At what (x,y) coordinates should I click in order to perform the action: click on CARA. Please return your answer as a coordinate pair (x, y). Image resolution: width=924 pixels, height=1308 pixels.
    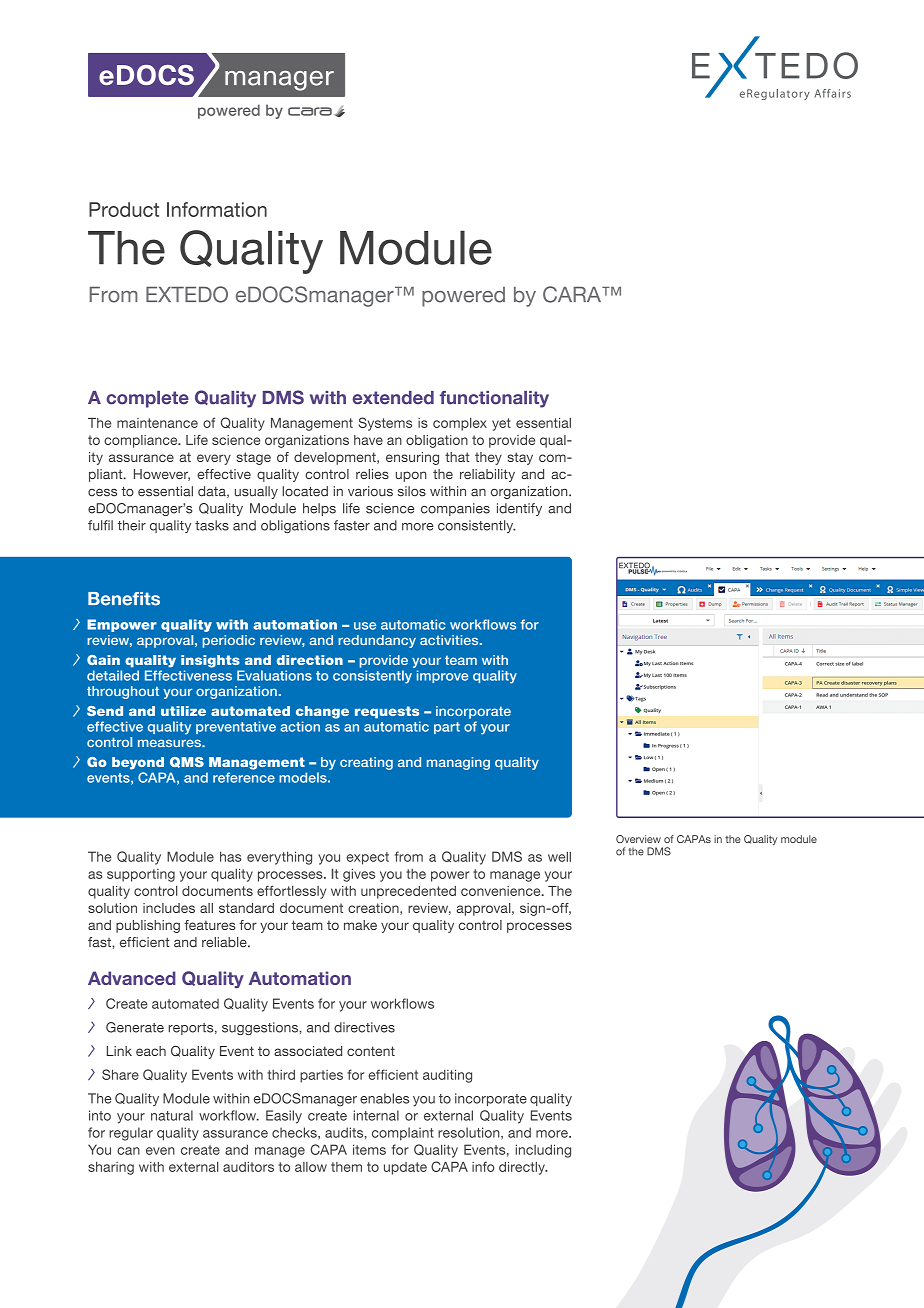
    Looking at the image, I should click on (573, 294).
